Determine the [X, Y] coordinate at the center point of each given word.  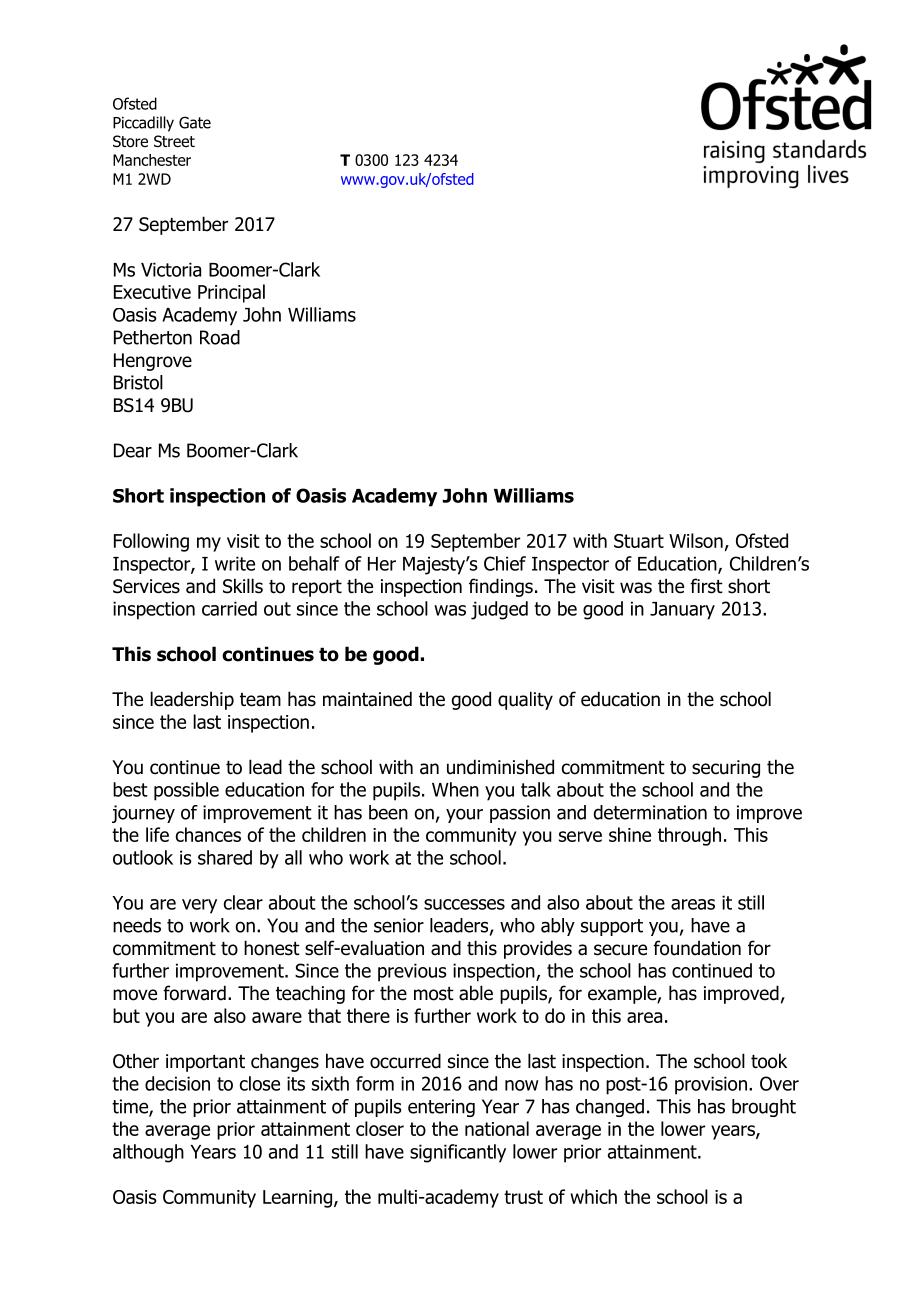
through [689, 836]
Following [151, 542]
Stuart [639, 541]
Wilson [696, 540]
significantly [458, 1153]
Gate [195, 122]
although [148, 1153]
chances [208, 834]
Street [174, 141]
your [464, 815]
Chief [505, 563]
